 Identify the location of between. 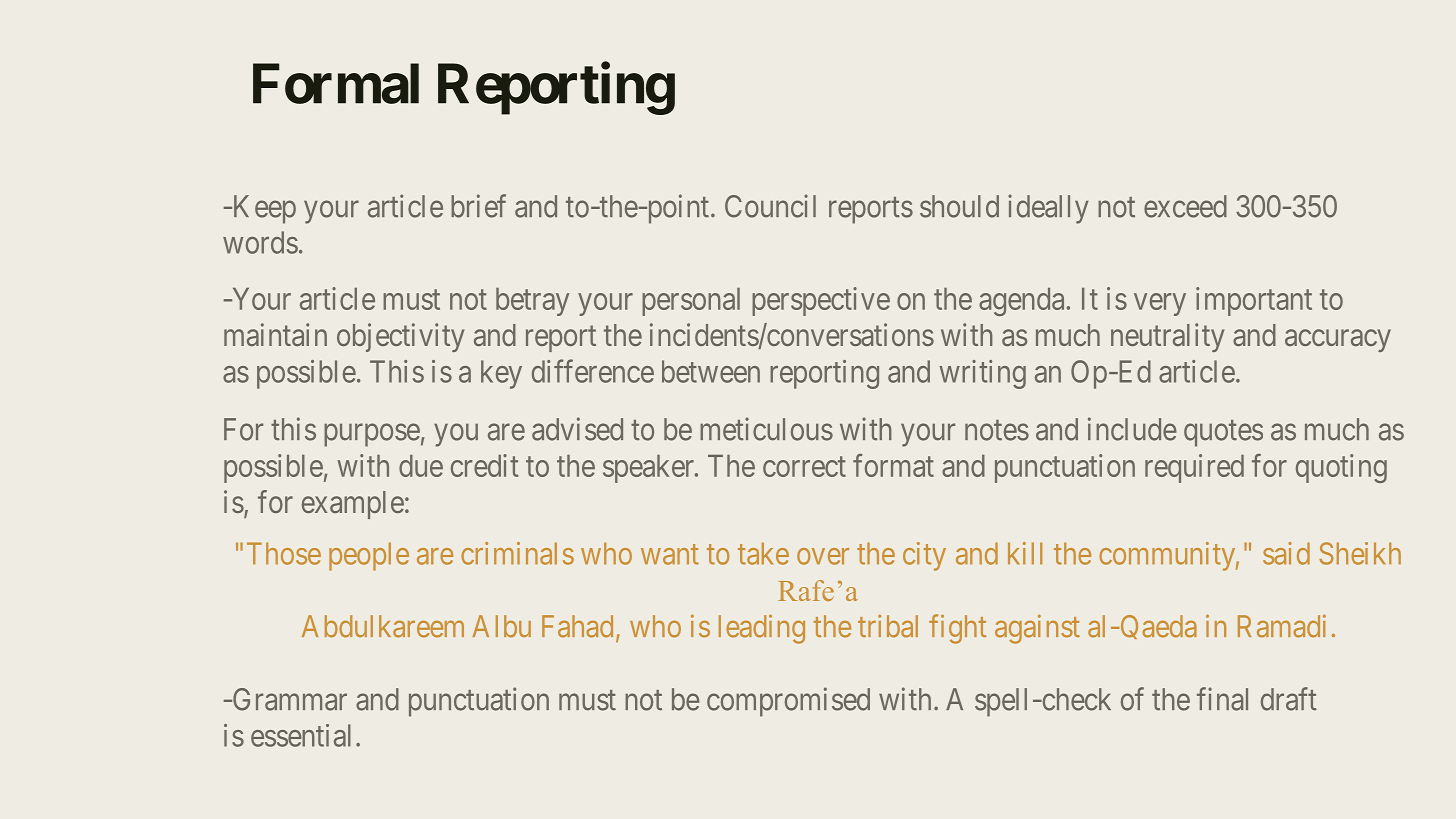
(711, 371).
